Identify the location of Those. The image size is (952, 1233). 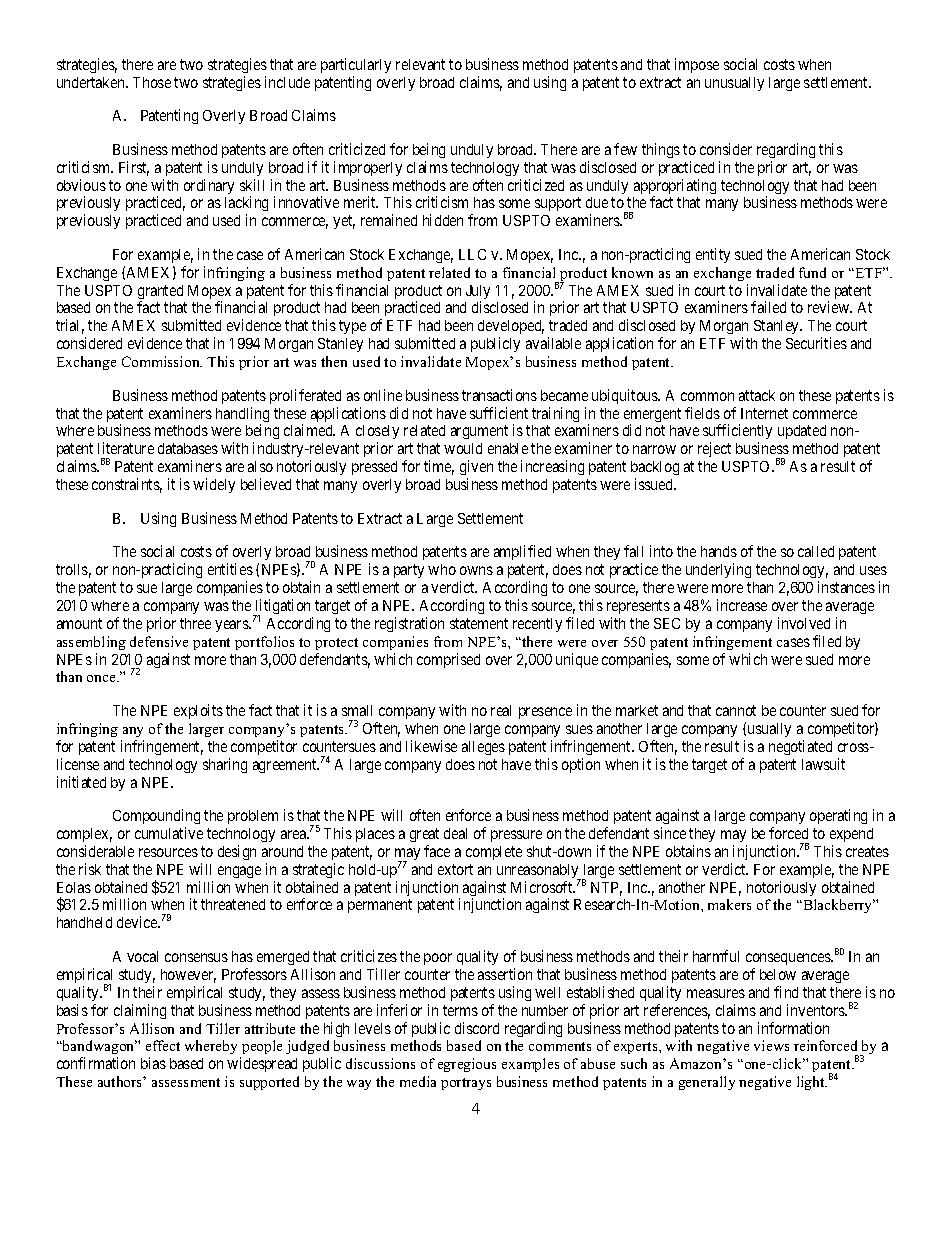
(152, 82).
